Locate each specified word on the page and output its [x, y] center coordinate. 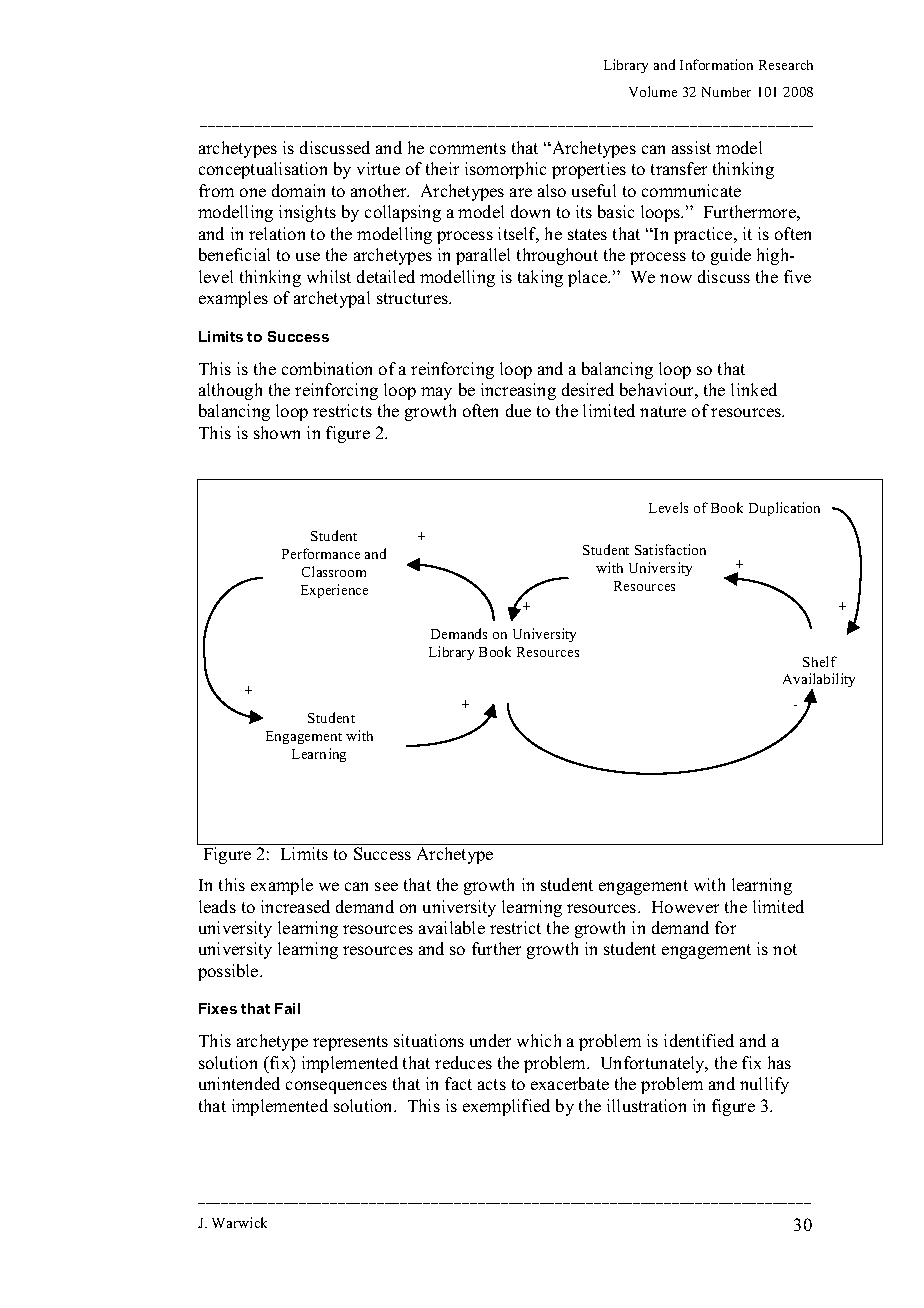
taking [540, 278]
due [518, 410]
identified [699, 1040]
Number [726, 92]
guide [731, 256]
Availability [819, 682]
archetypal [332, 299]
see [386, 886]
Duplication [784, 509]
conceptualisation [263, 170]
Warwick [239, 1222]
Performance [321, 553]
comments [468, 148]
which [539, 1040]
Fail [287, 1008]
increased [295, 906]
